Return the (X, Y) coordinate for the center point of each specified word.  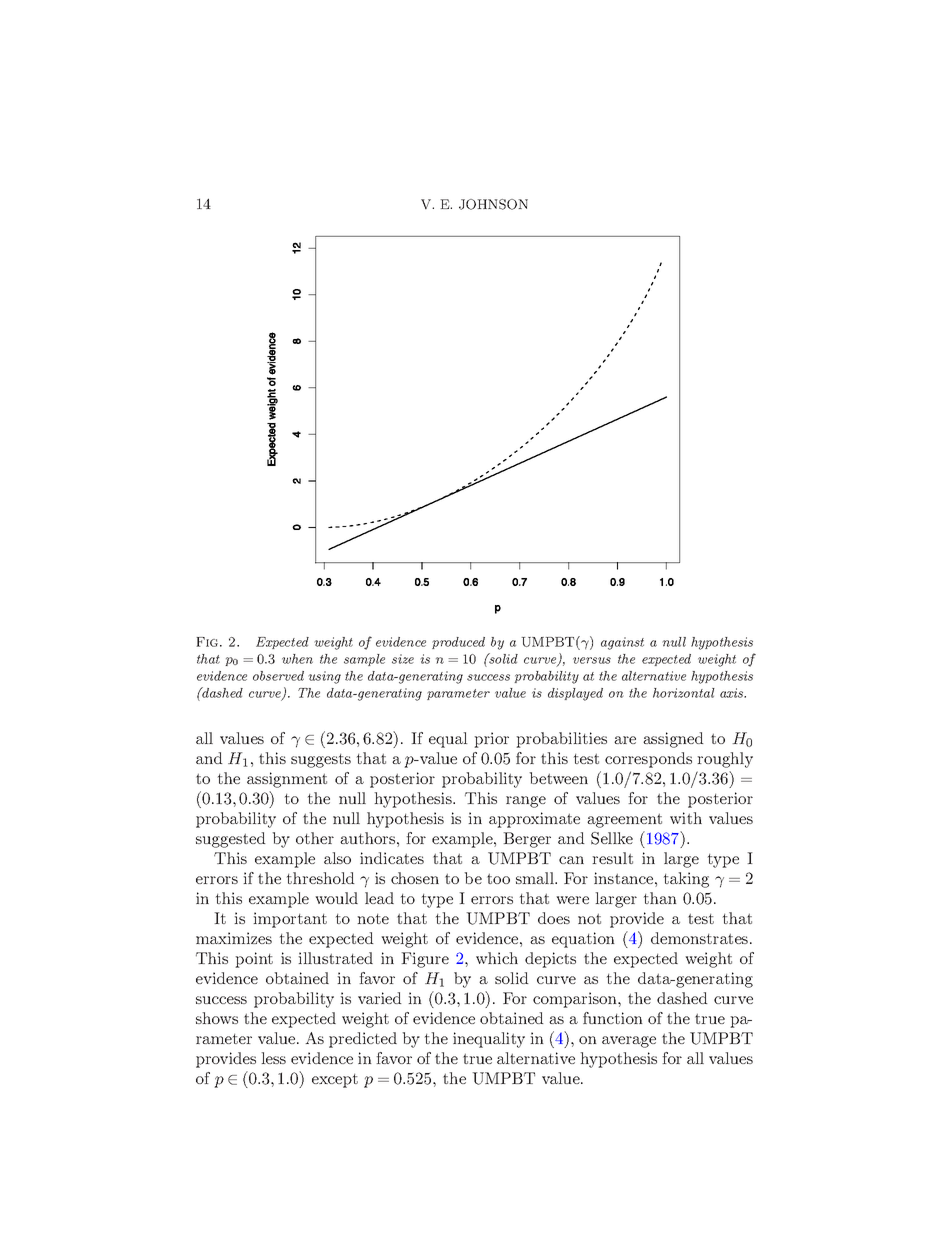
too (498, 878)
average (629, 1042)
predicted (363, 1040)
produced (458, 643)
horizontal (684, 693)
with (686, 818)
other (315, 838)
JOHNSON (493, 204)
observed (278, 676)
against (622, 643)
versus (592, 660)
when (297, 659)
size (403, 659)
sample (364, 660)
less (273, 1058)
